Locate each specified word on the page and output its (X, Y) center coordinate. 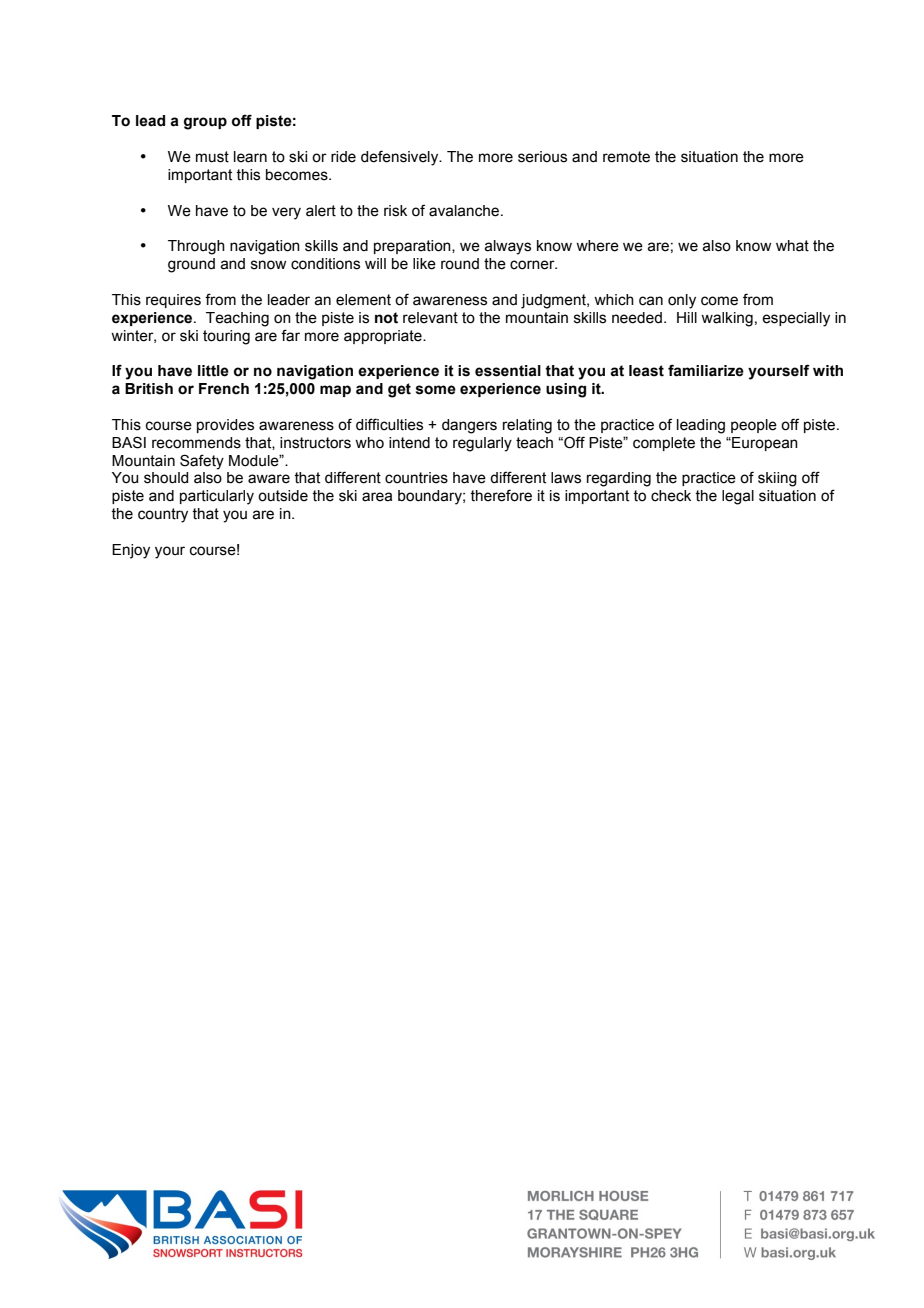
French (224, 389)
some (436, 390)
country (163, 515)
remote (626, 157)
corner (533, 265)
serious (542, 157)
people (754, 426)
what (792, 246)
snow (268, 265)
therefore (501, 495)
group (205, 123)
